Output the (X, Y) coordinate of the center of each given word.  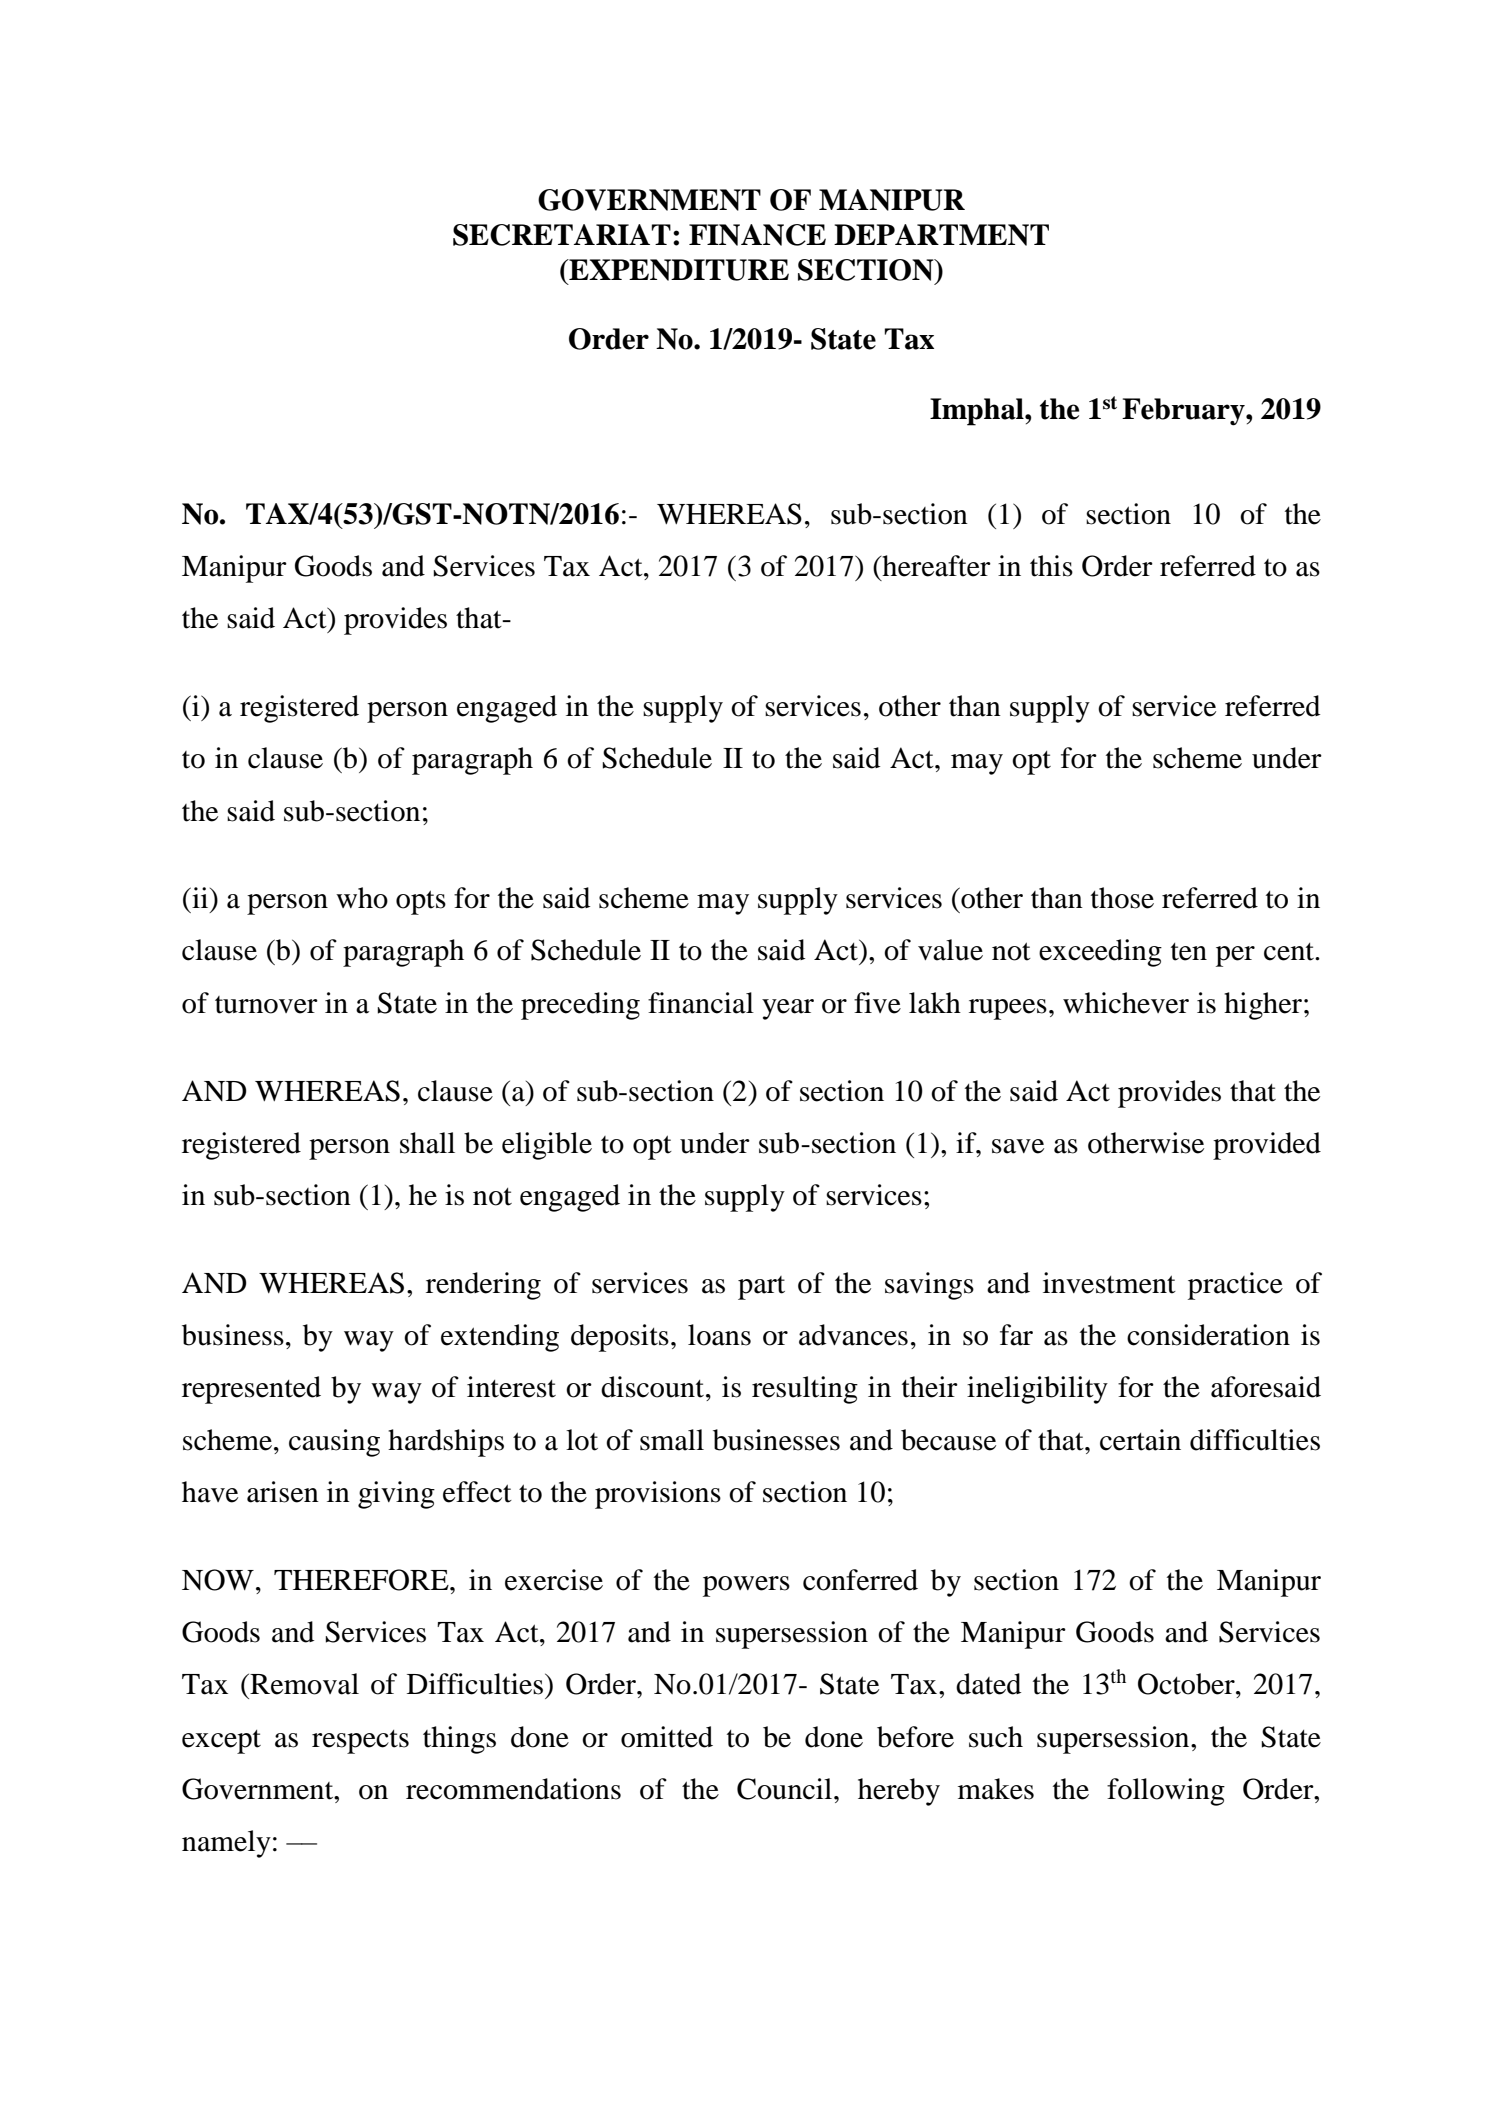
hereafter (935, 566)
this (1051, 566)
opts (421, 902)
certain (1140, 1440)
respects (360, 1742)
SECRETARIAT (562, 235)
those (1122, 898)
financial (701, 1003)
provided (1267, 1146)
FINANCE (757, 235)
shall (427, 1143)
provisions (658, 1495)
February (1184, 412)
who (362, 898)
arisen (283, 1492)
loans (719, 1335)
